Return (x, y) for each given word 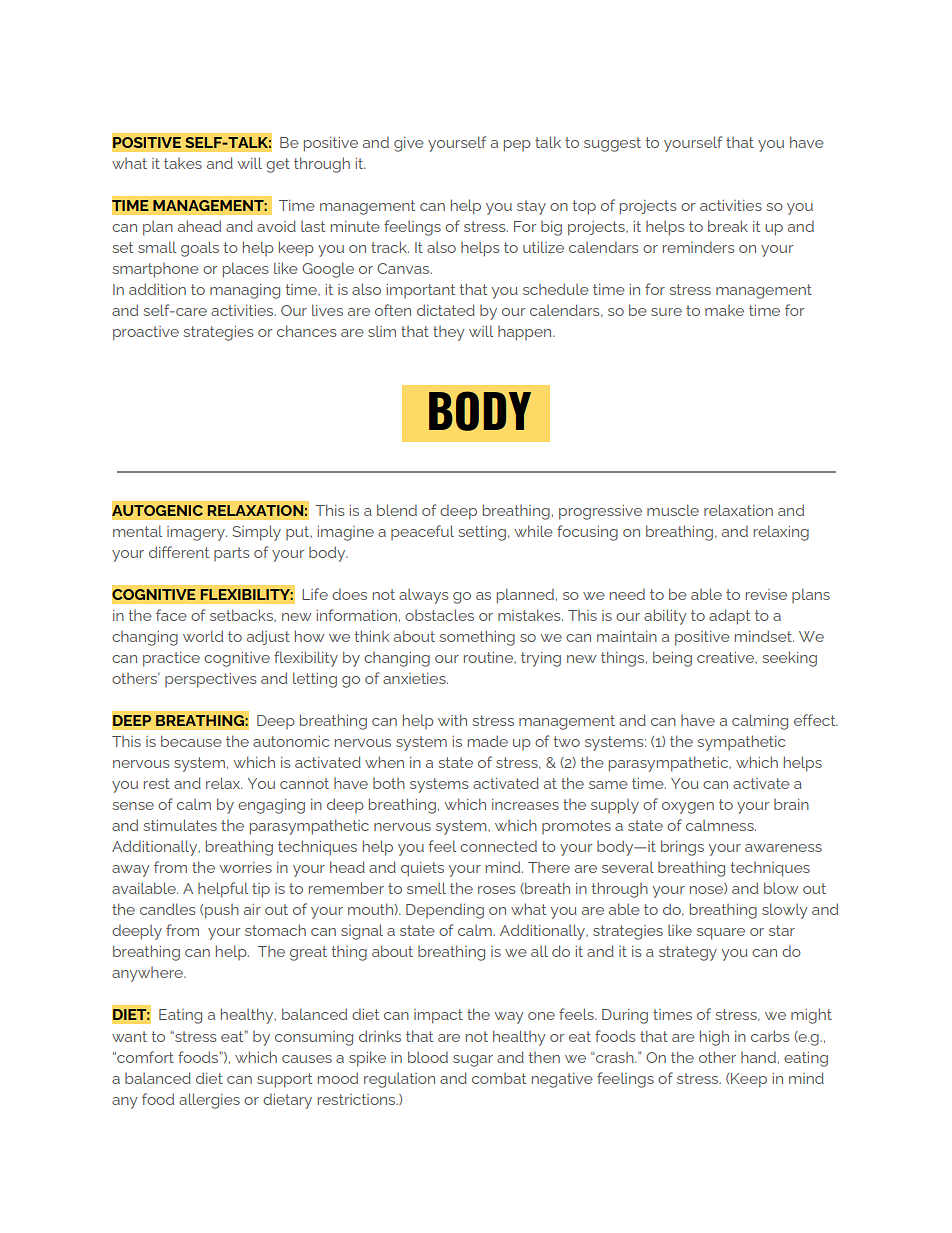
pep (517, 146)
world (203, 636)
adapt (729, 617)
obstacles (439, 615)
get (278, 165)
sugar (473, 1061)
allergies (209, 1101)
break (728, 226)
